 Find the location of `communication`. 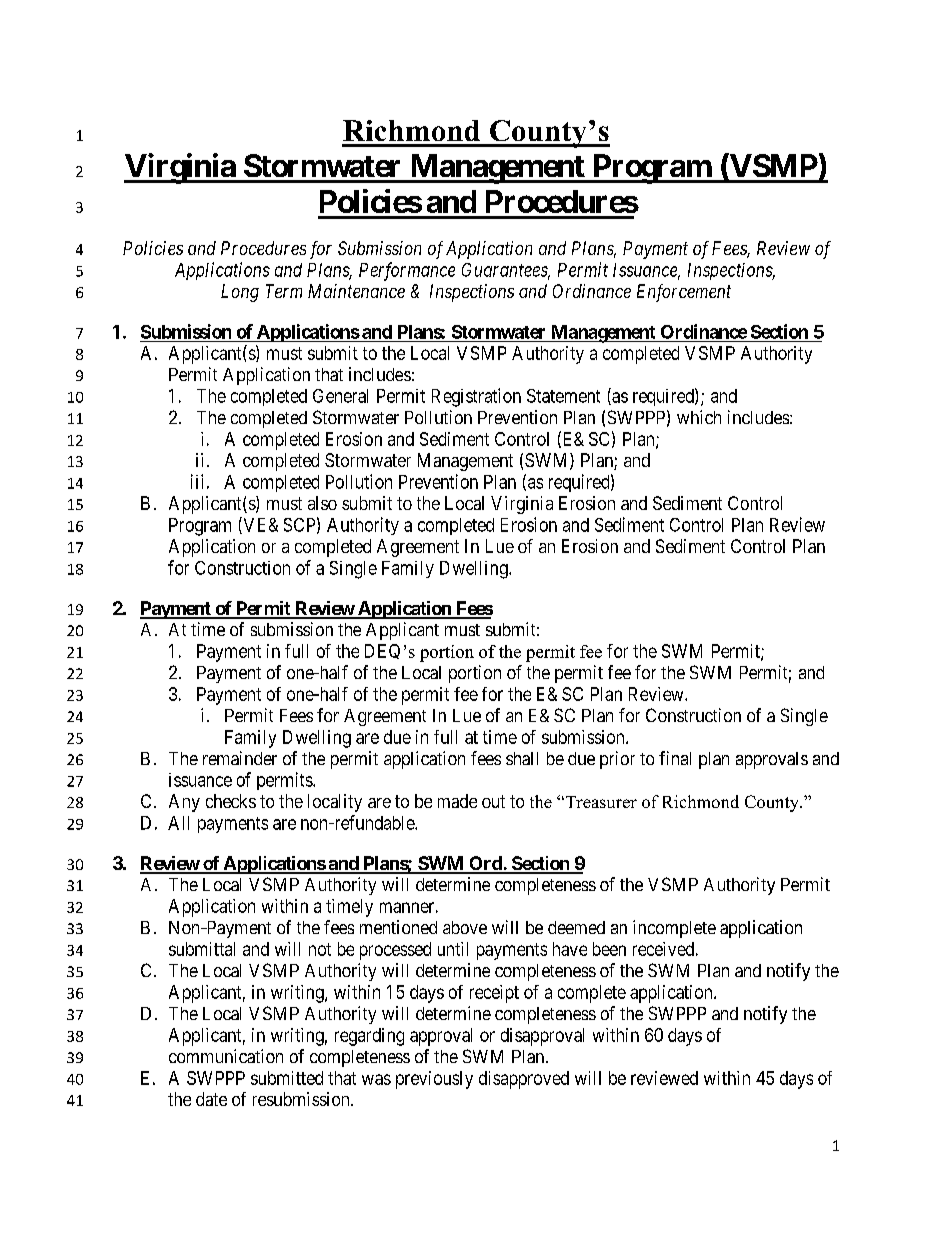

communication is located at coordinates (226, 1056).
